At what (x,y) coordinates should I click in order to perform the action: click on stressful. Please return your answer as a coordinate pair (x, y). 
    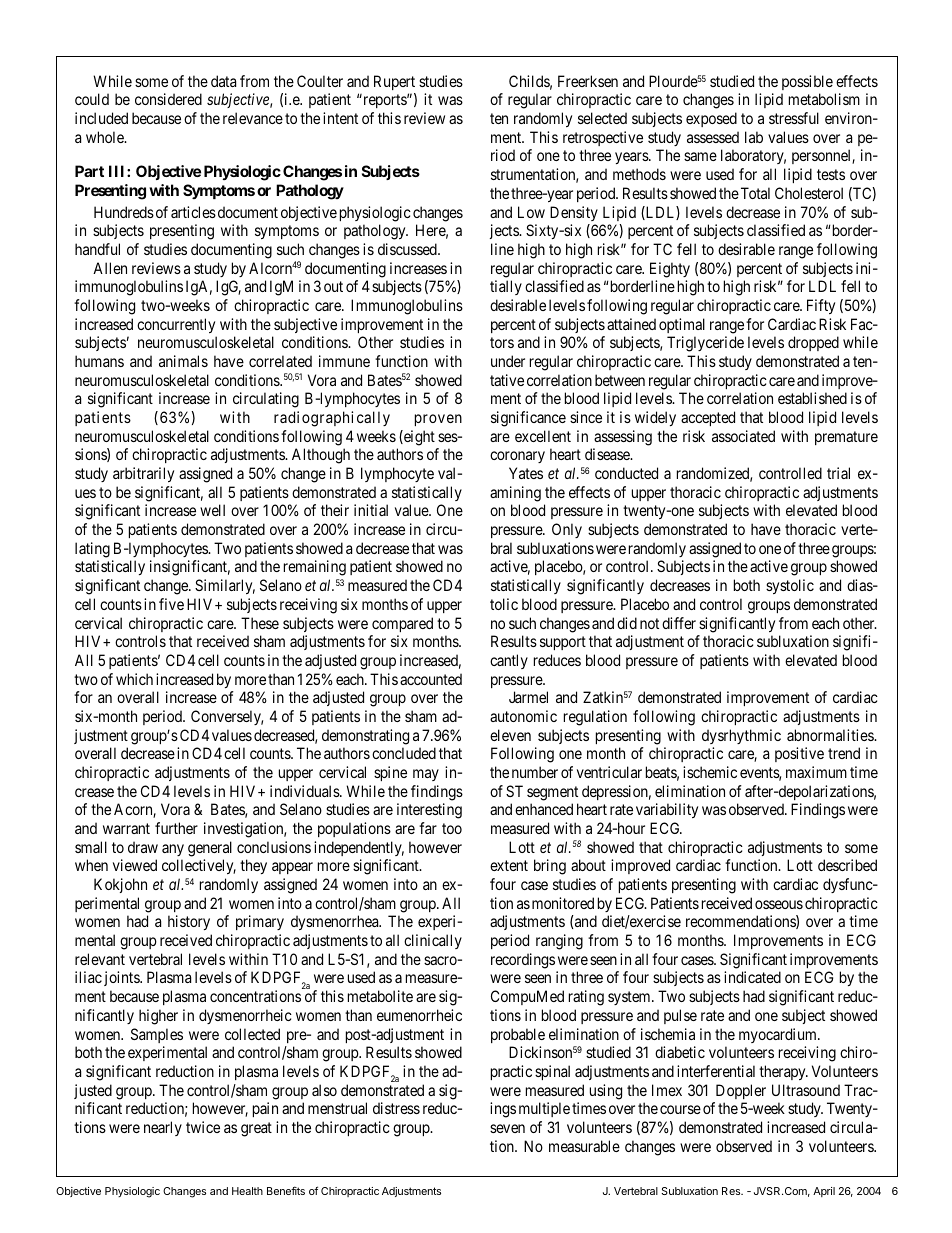
    Looking at the image, I should click on (794, 118).
